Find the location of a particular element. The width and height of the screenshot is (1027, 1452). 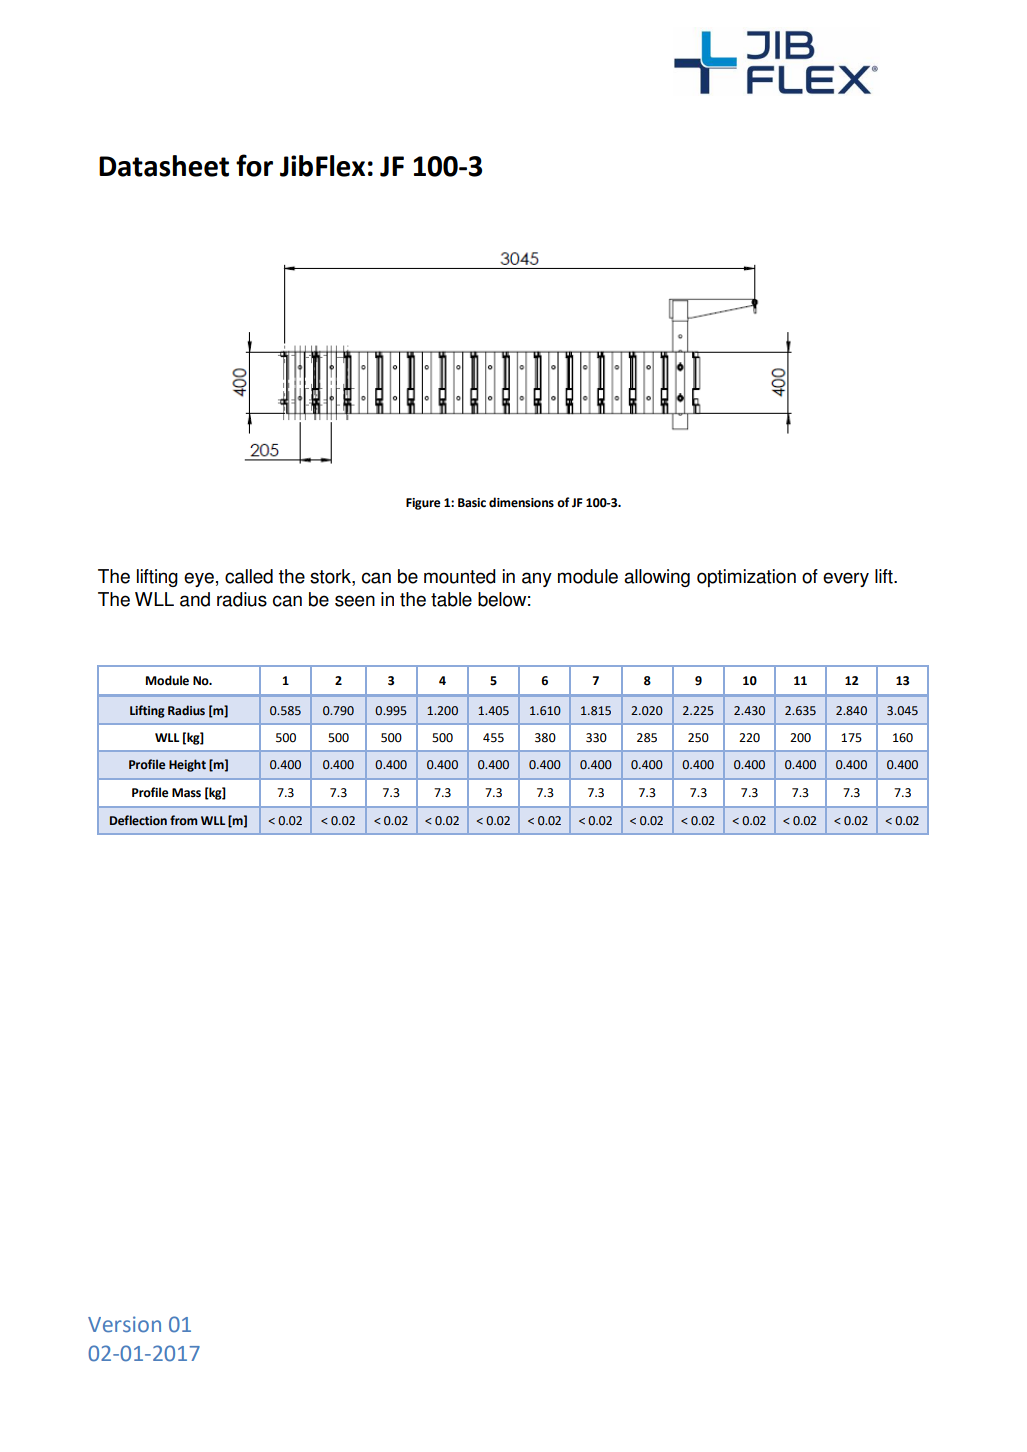

Version is located at coordinates (124, 1324).
